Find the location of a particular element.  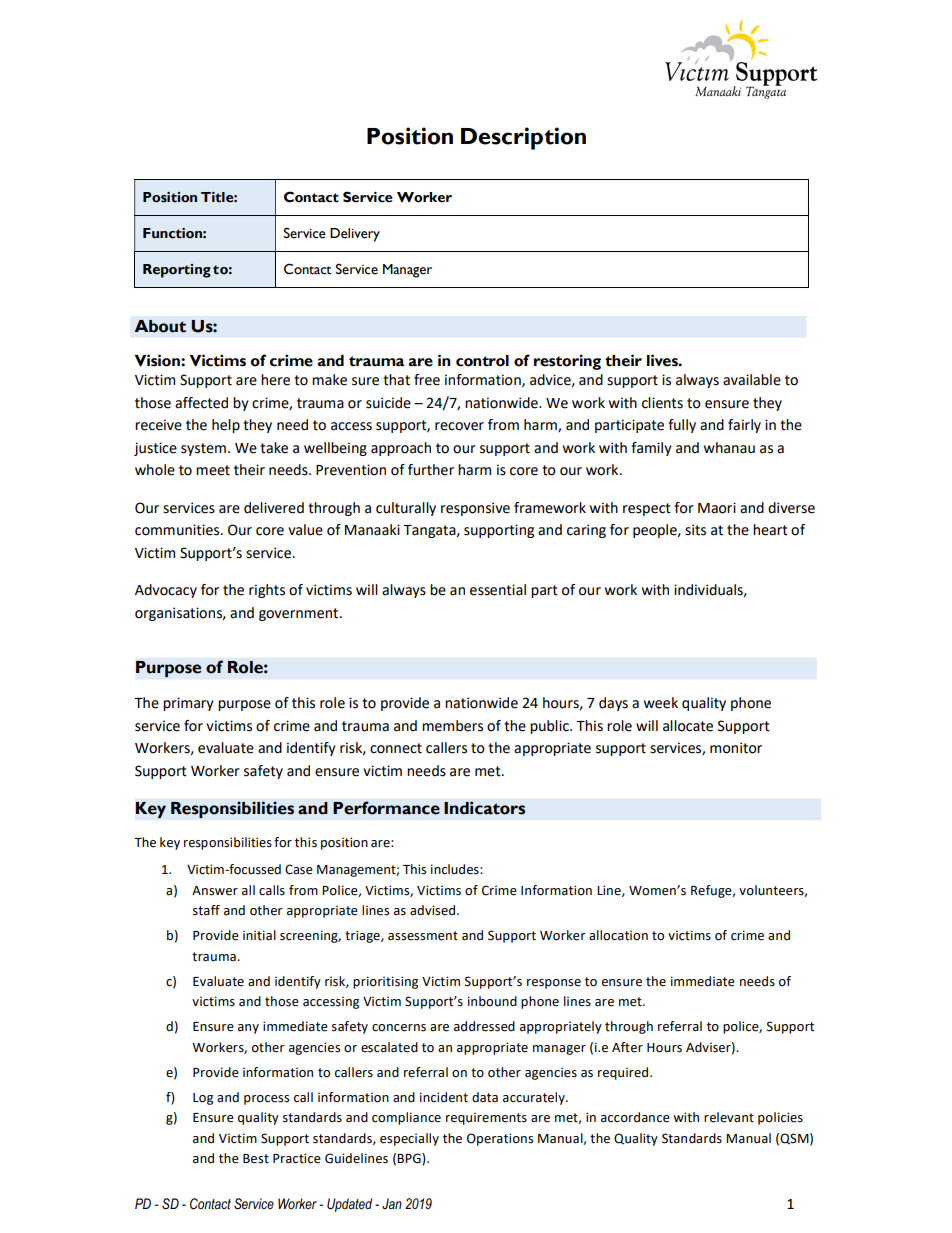

week is located at coordinates (661, 703).
